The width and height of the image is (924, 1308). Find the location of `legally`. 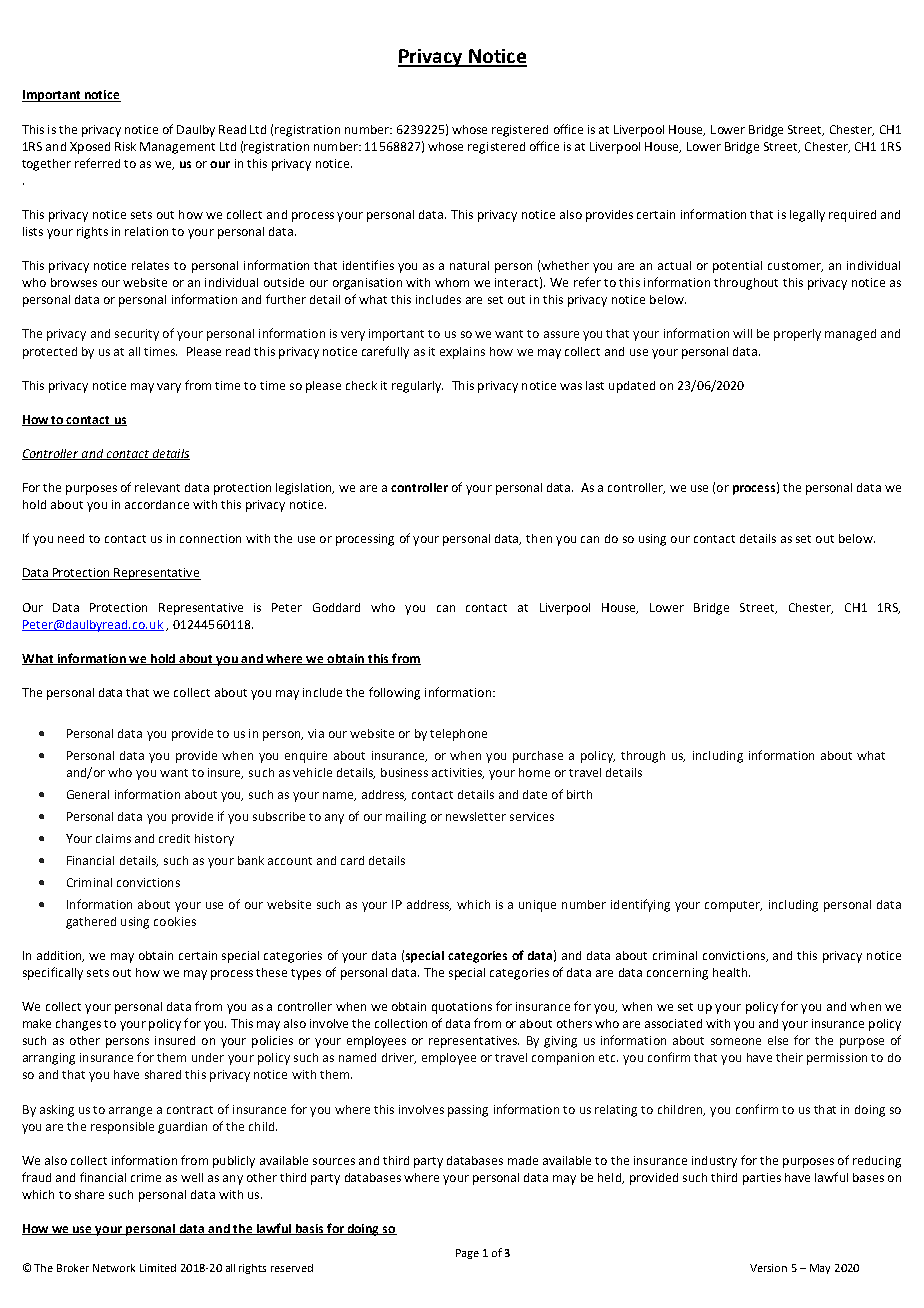

legally is located at coordinates (807, 216).
